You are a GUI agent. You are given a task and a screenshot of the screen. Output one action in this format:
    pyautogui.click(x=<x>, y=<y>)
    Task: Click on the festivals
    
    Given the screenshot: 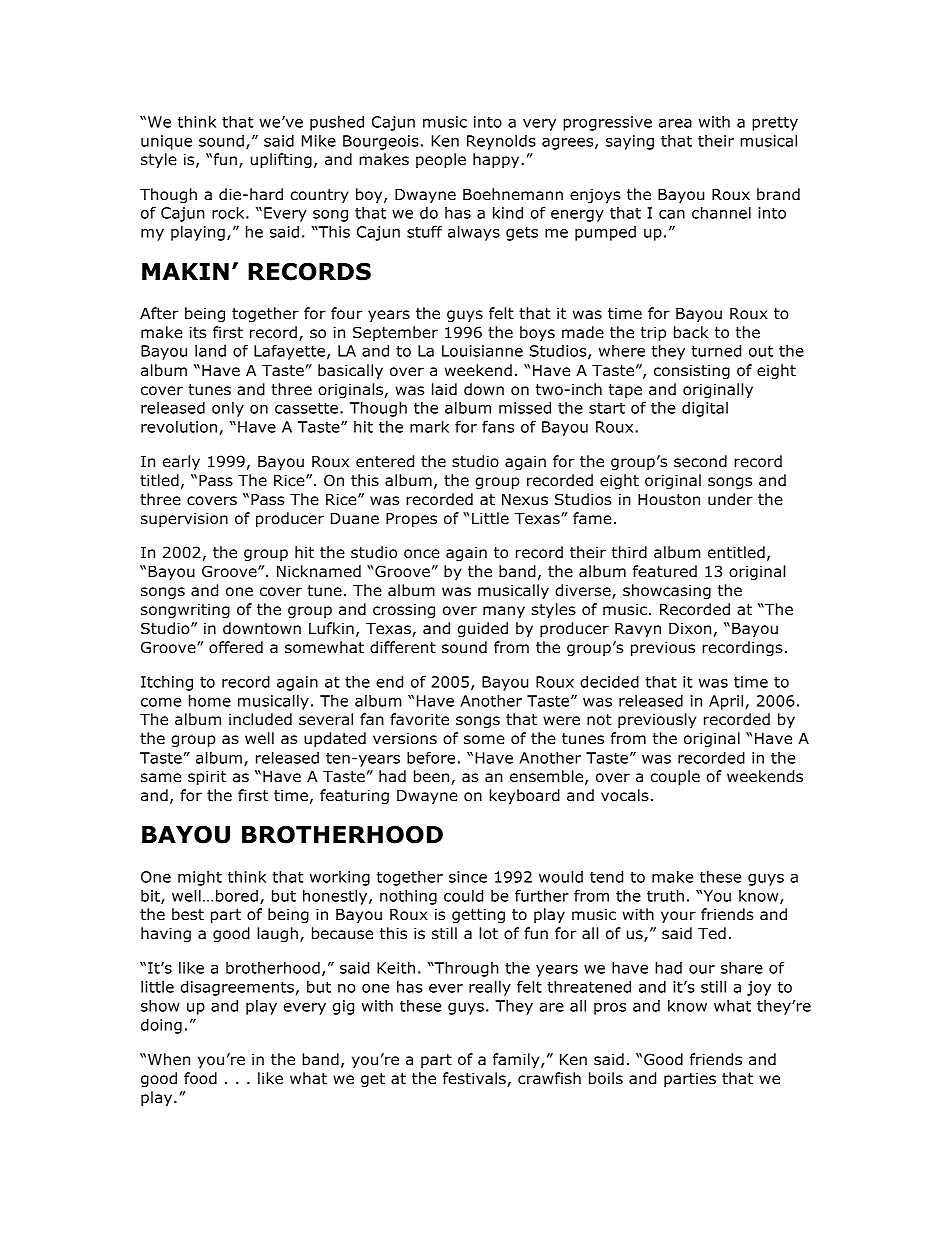 What is the action you would take?
    pyautogui.click(x=475, y=1079)
